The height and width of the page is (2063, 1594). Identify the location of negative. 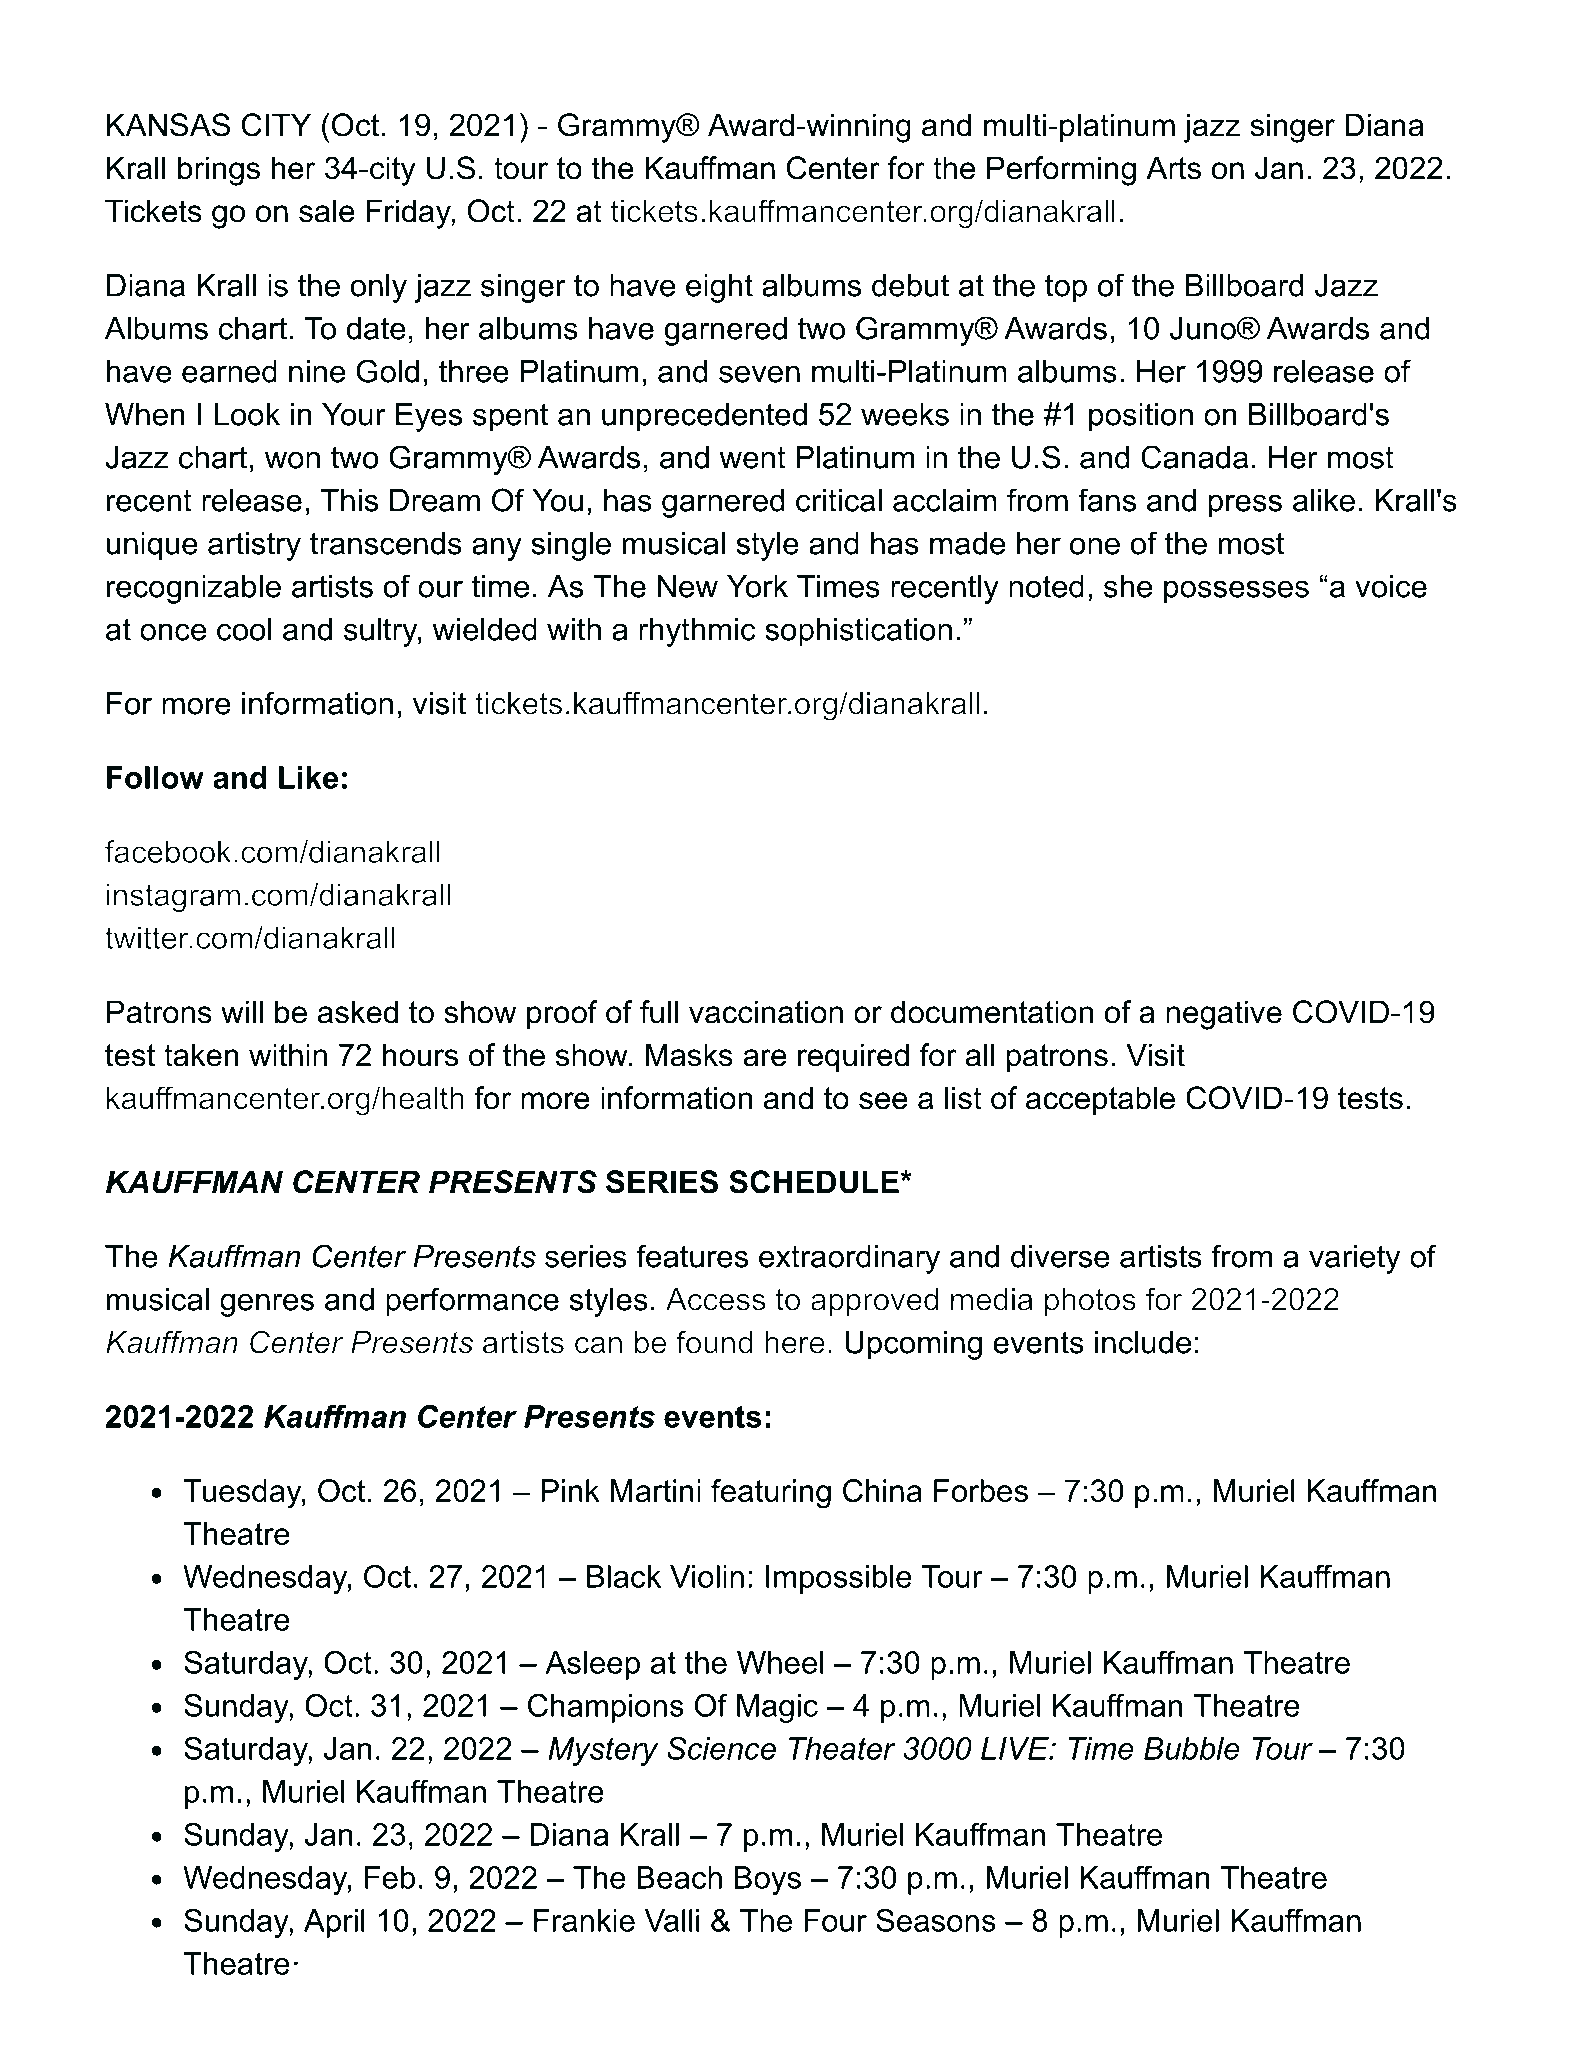
(1224, 1015).
